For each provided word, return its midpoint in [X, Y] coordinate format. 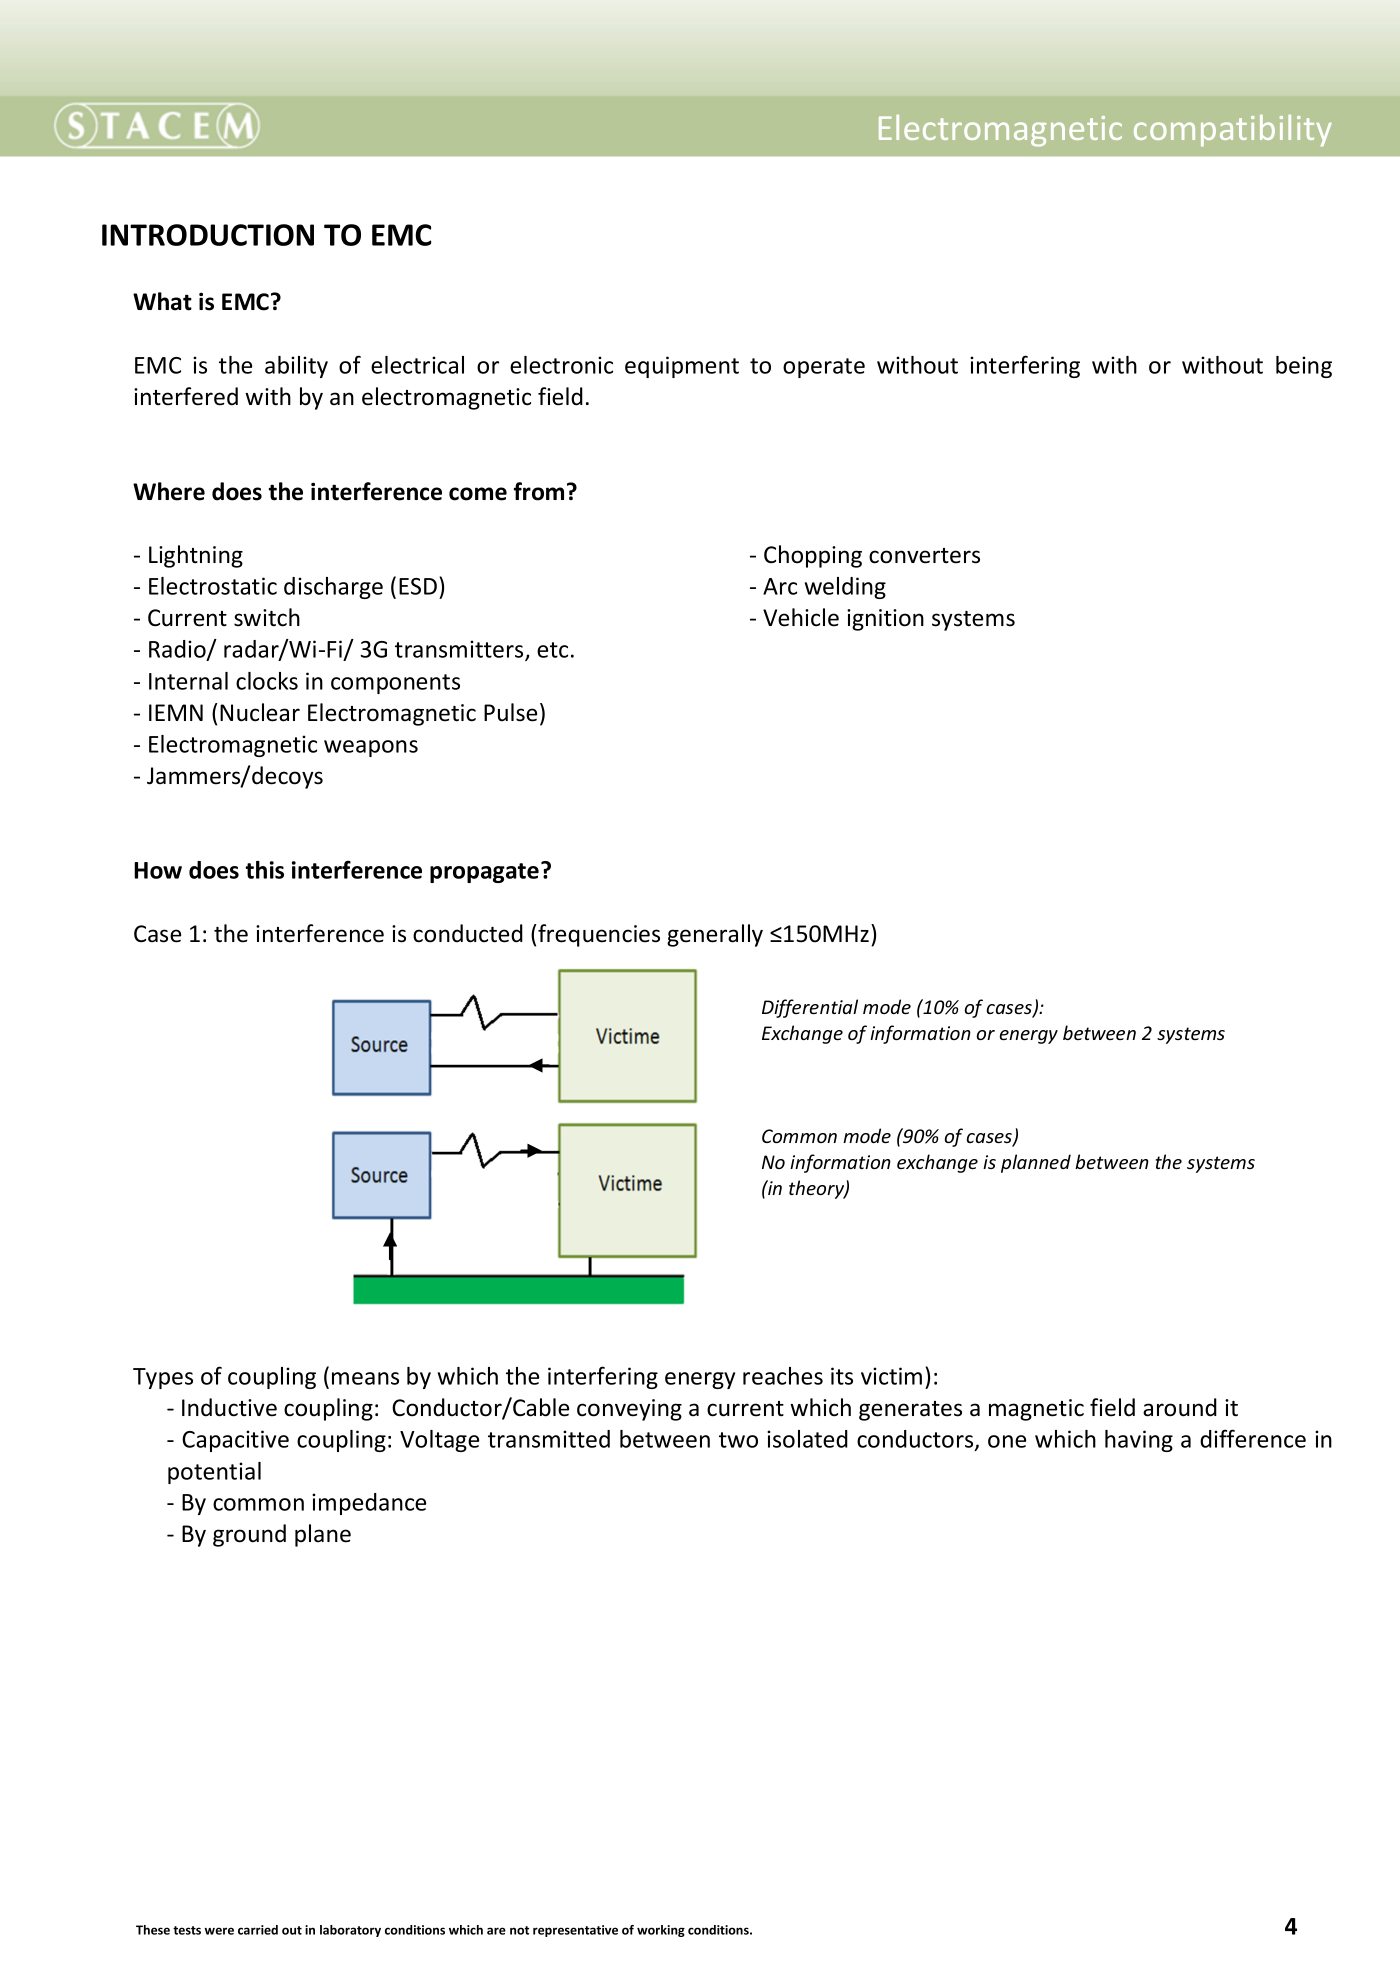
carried [258, 1930]
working [661, 1931]
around [1180, 1407]
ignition [885, 620]
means [365, 1378]
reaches [783, 1376]
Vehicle [801, 617]
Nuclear [260, 712]
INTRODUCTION [208, 235]
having [1139, 1441]
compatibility [1233, 131]
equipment [682, 367]
